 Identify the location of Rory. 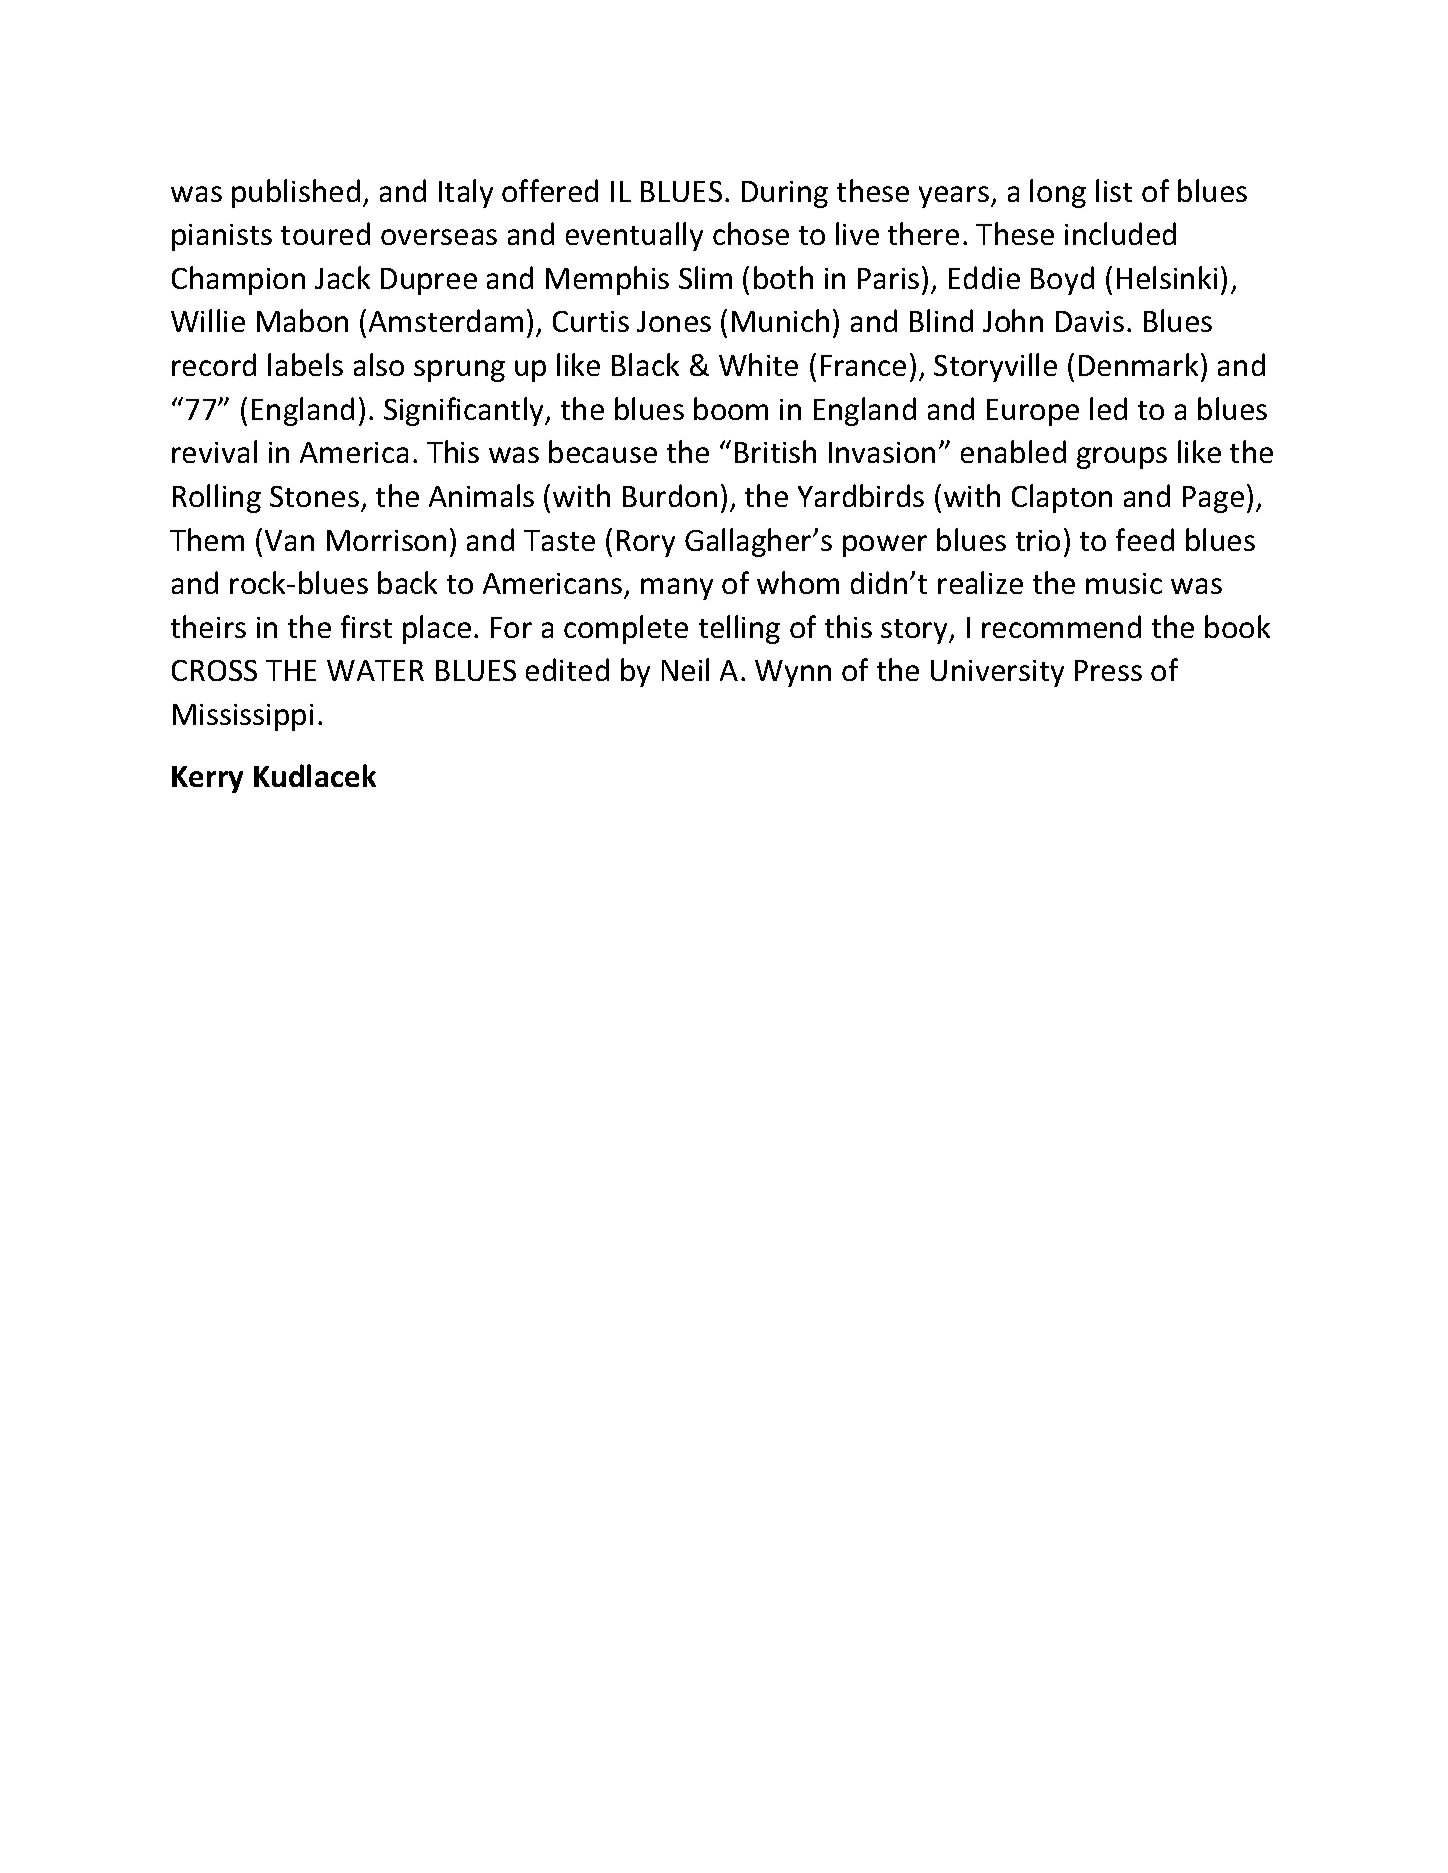
(646, 543).
